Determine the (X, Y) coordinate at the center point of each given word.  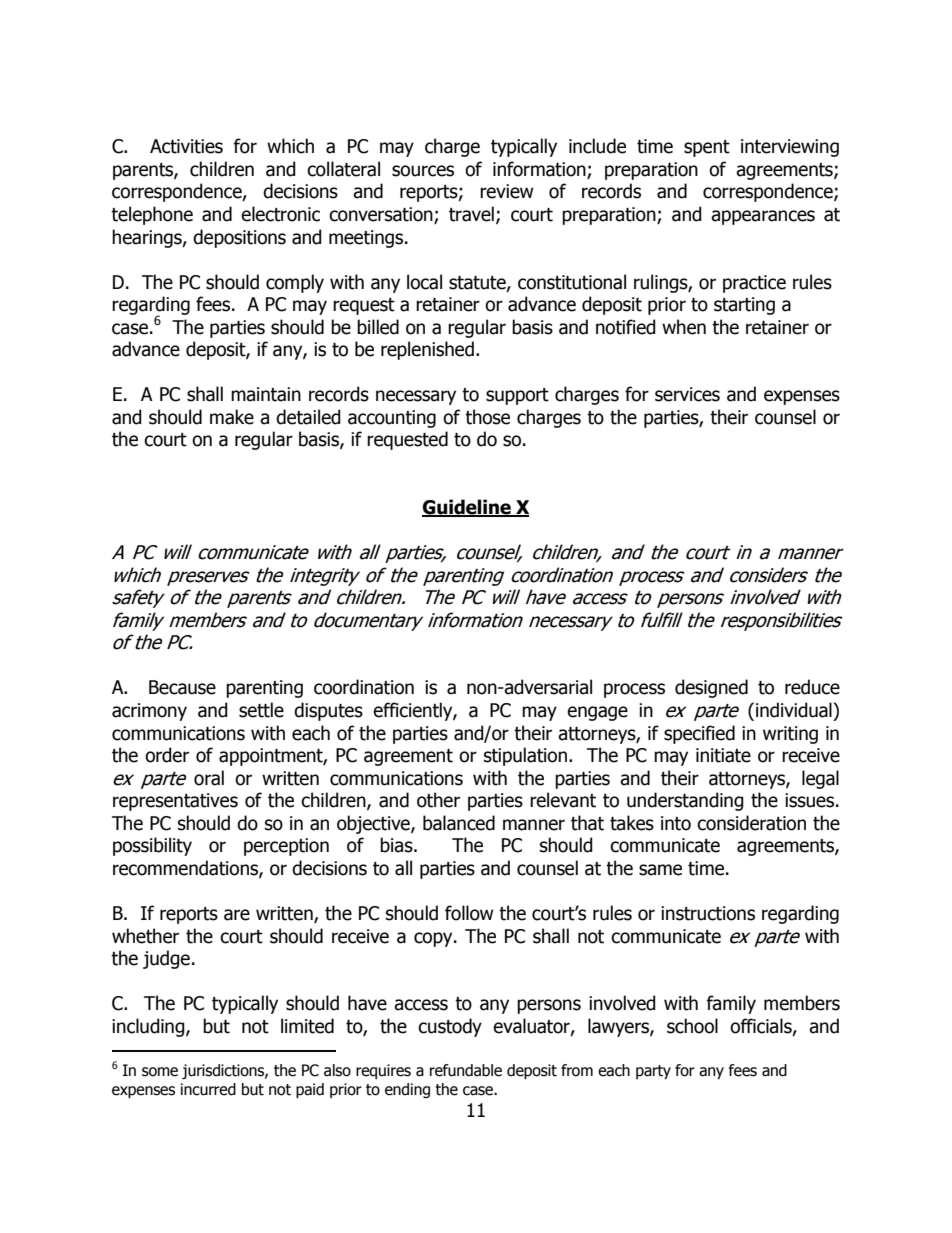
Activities (186, 146)
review (507, 191)
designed (711, 688)
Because (182, 687)
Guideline (467, 508)
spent (707, 148)
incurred (208, 1089)
